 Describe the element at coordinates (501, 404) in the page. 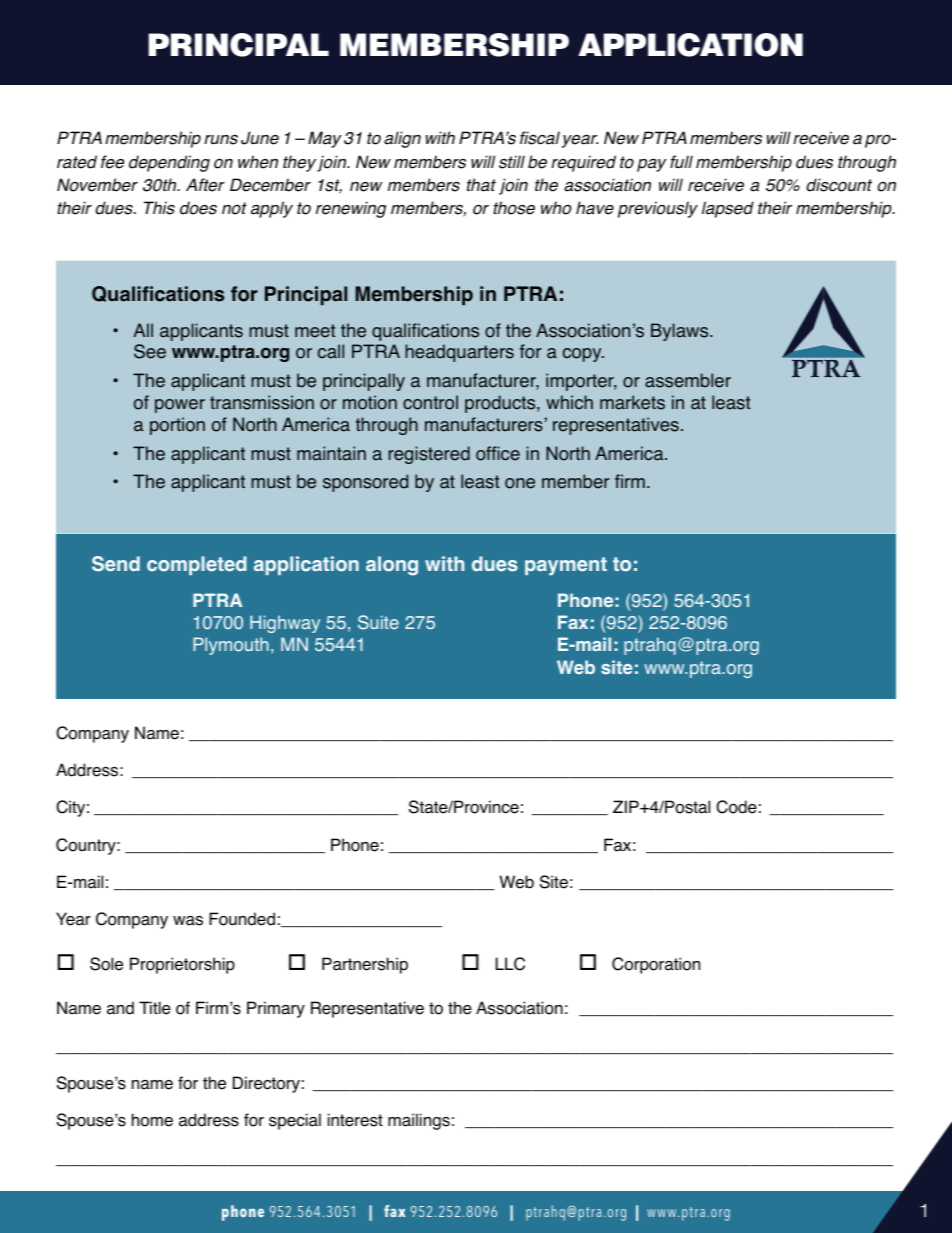

I see `products` at that location.
